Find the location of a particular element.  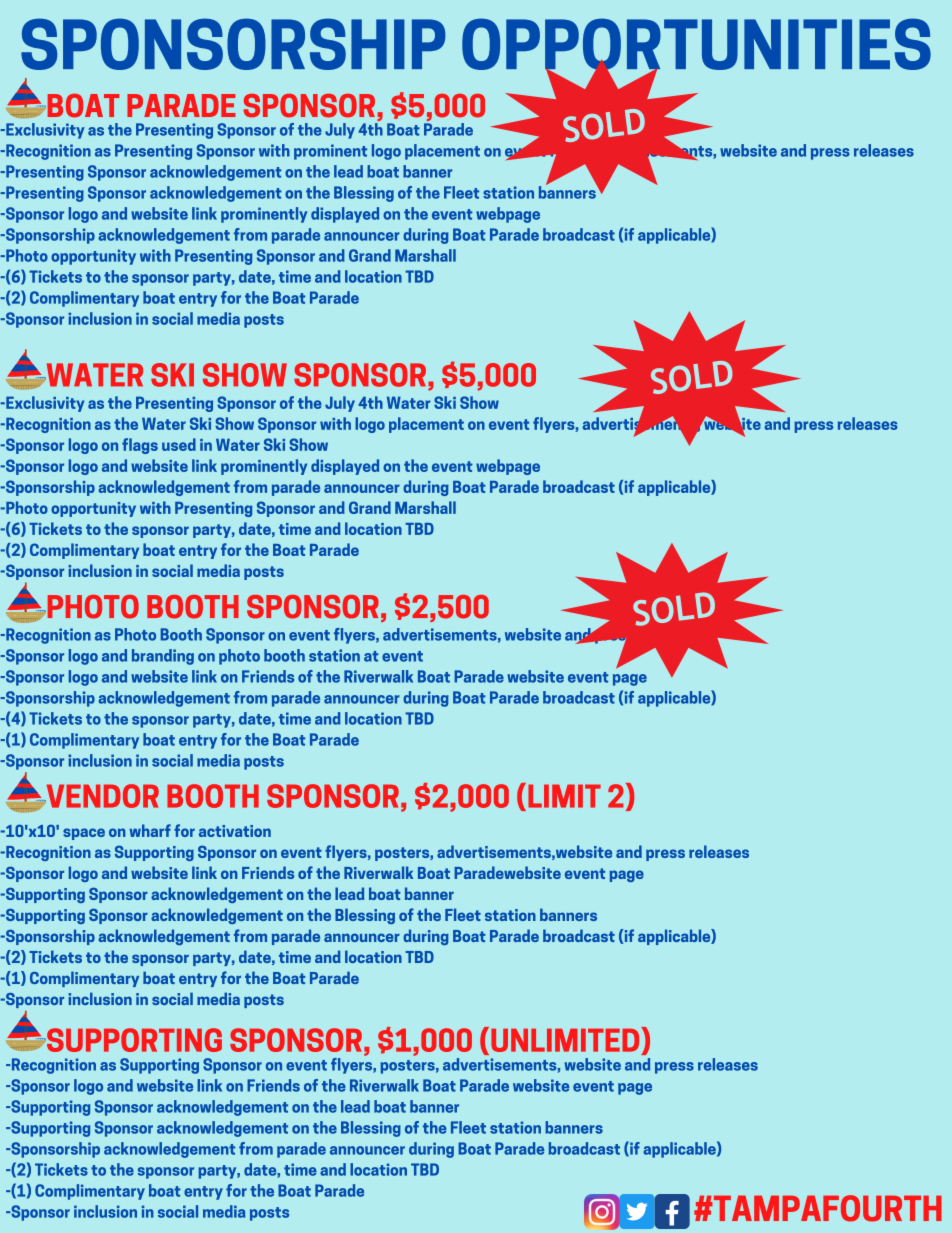

flags is located at coordinates (140, 446).
